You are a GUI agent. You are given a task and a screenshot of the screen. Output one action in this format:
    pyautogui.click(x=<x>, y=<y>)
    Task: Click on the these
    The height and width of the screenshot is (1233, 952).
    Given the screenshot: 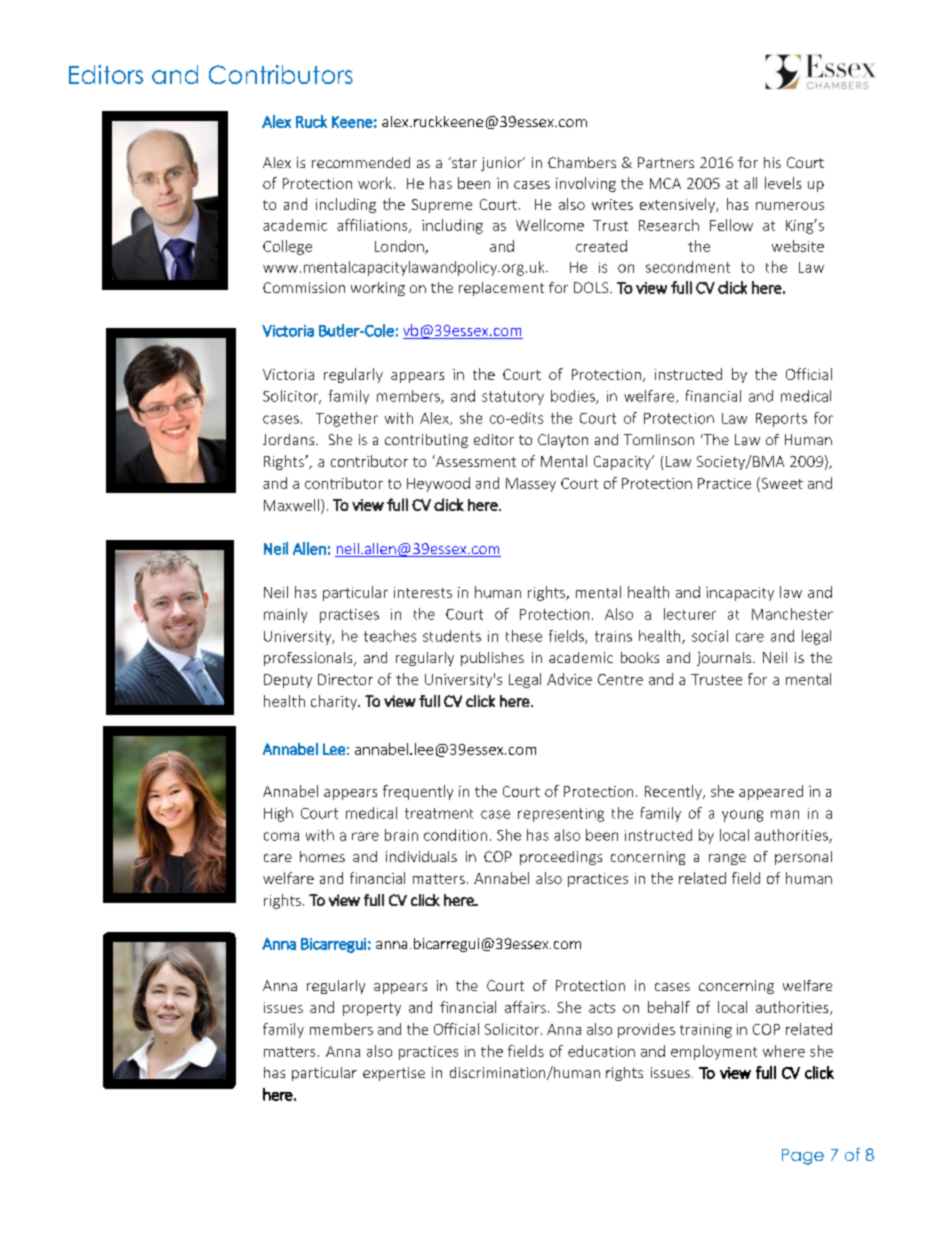 What is the action you would take?
    pyautogui.click(x=524, y=636)
